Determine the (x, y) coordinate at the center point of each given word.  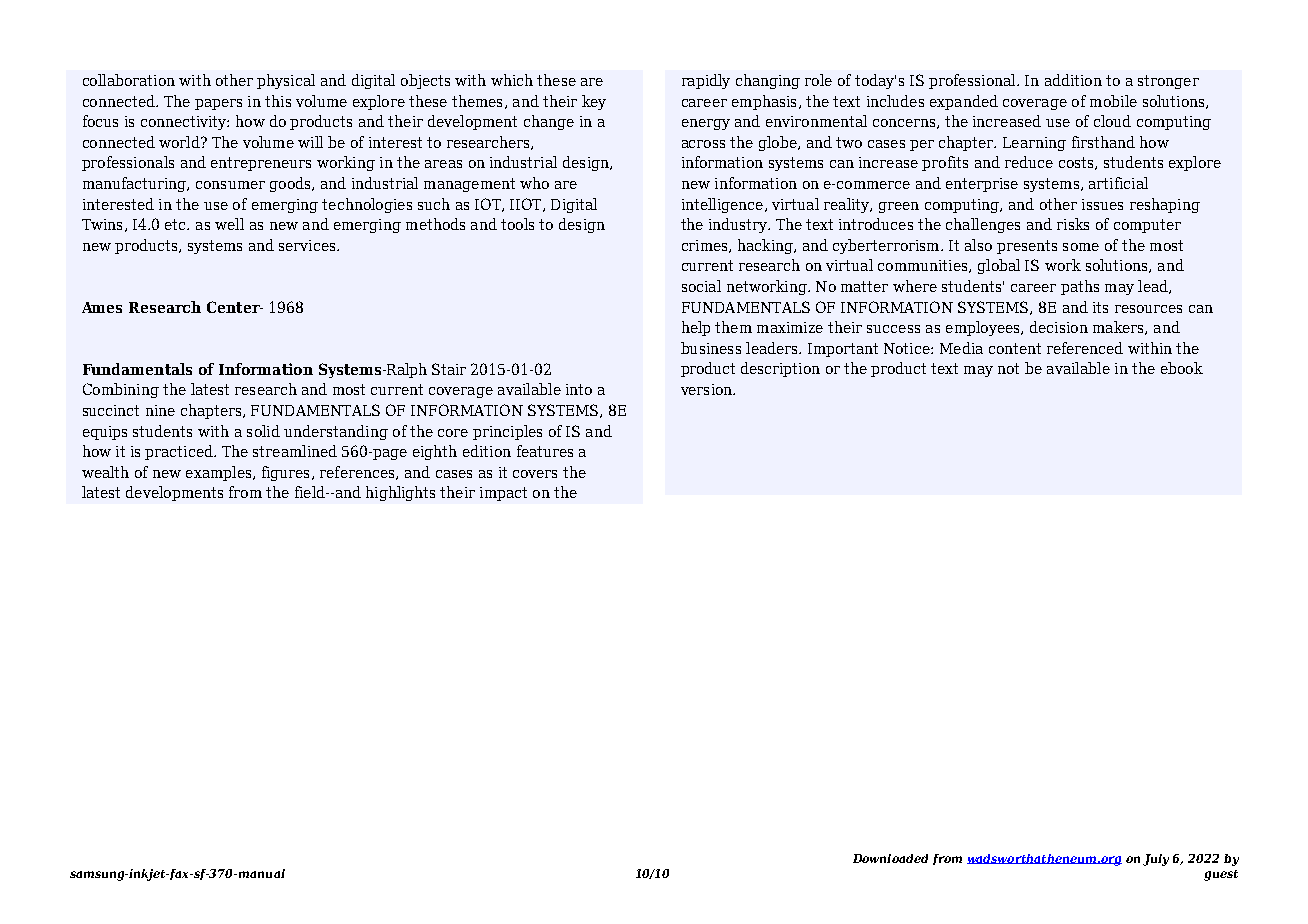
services (308, 245)
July (1156, 860)
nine (160, 410)
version (708, 389)
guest (1221, 875)
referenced (1085, 348)
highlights (400, 493)
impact (503, 494)
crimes (706, 246)
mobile (1113, 101)
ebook (1182, 368)
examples (220, 473)
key (594, 102)
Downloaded (890, 858)
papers (218, 104)
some (1081, 247)
